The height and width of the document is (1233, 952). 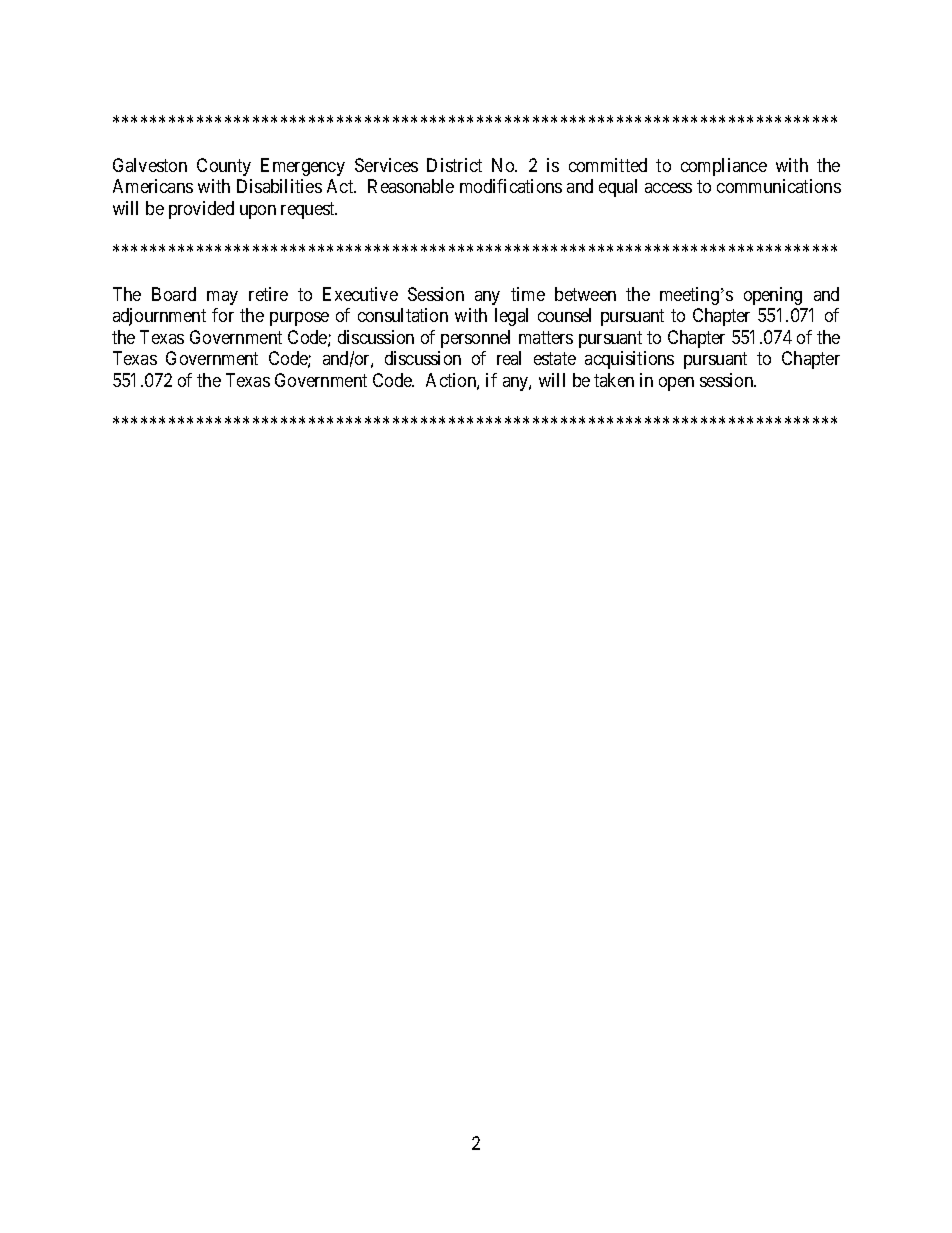 What do you see at coordinates (528, 294) in the document?
I see `time` at bounding box center [528, 294].
